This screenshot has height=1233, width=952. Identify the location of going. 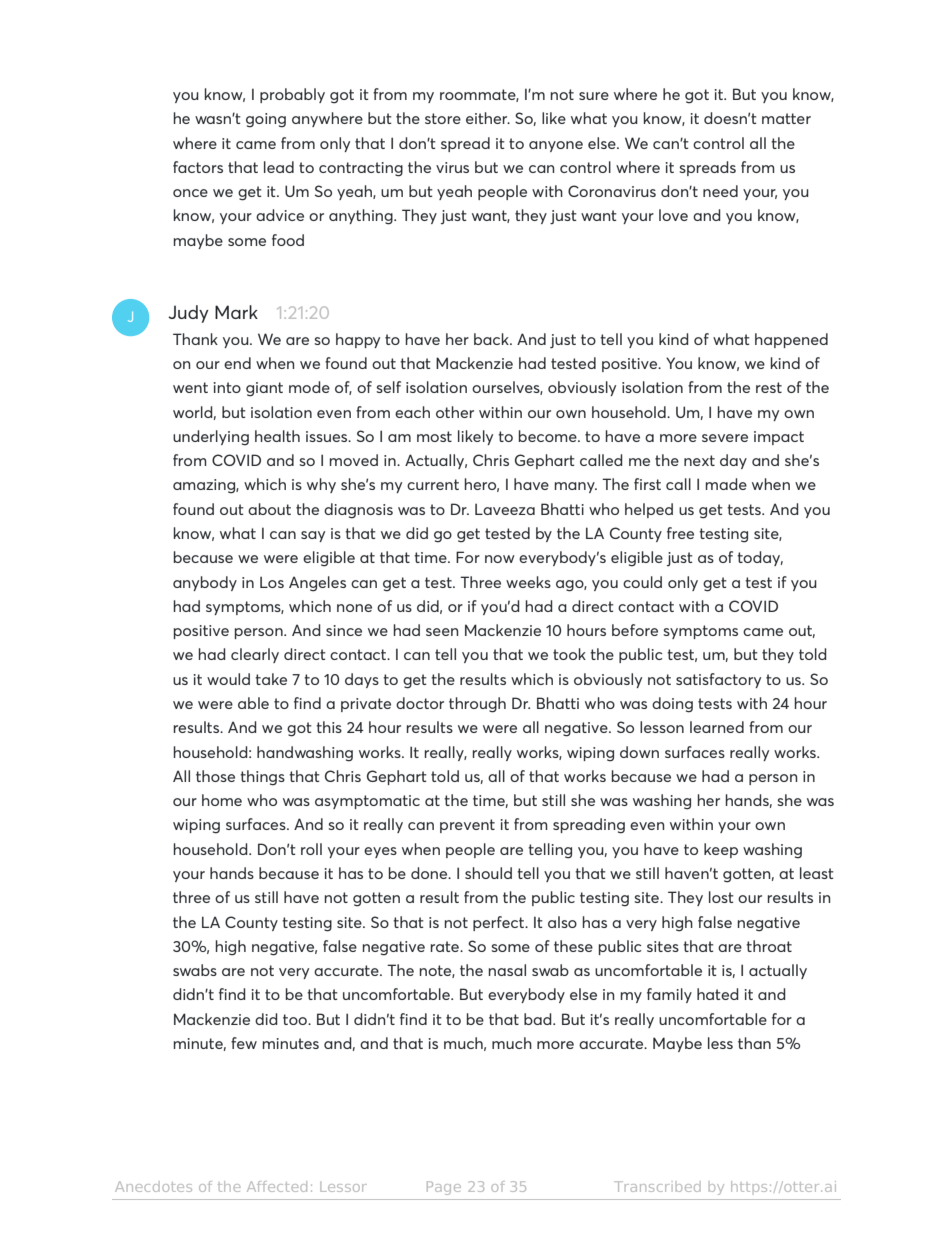
(266, 120).
